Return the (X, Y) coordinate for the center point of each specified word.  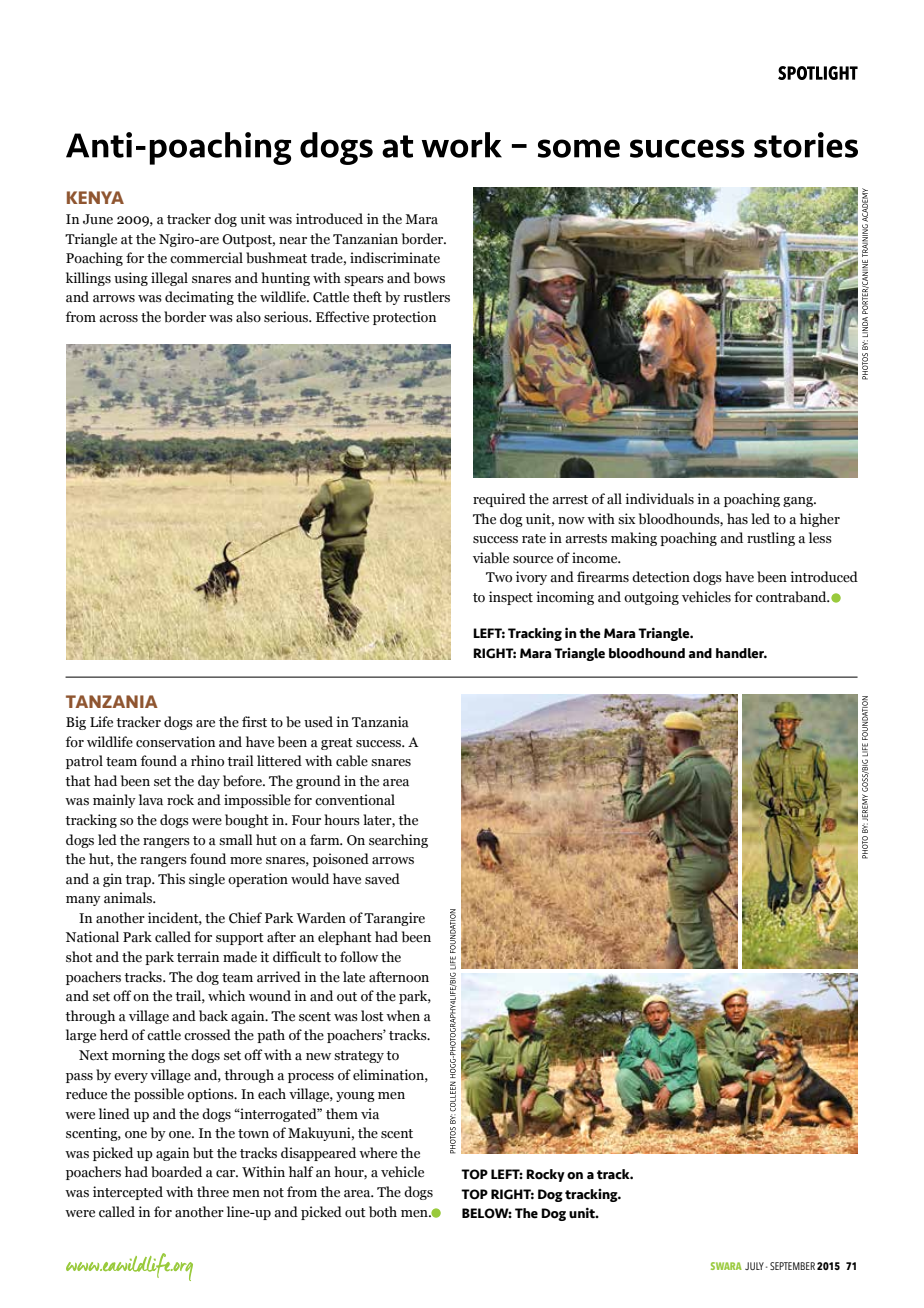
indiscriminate (395, 258)
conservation (175, 742)
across (118, 318)
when (403, 1015)
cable (352, 761)
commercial (206, 258)
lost (372, 1016)
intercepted (128, 1193)
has (737, 519)
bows (429, 278)
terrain (198, 957)
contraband (792, 597)
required (499, 500)
